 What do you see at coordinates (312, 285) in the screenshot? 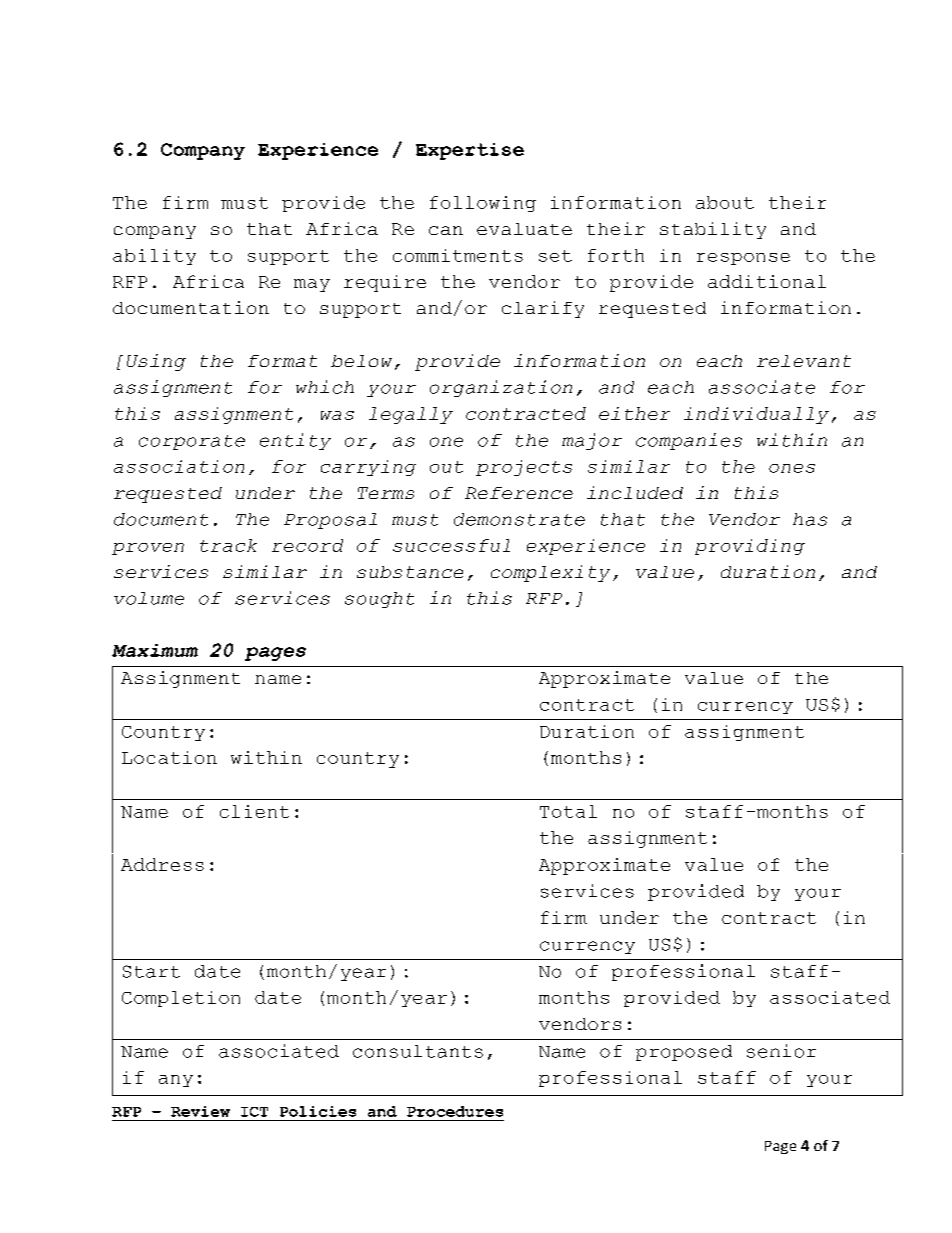
I see `may` at bounding box center [312, 285].
